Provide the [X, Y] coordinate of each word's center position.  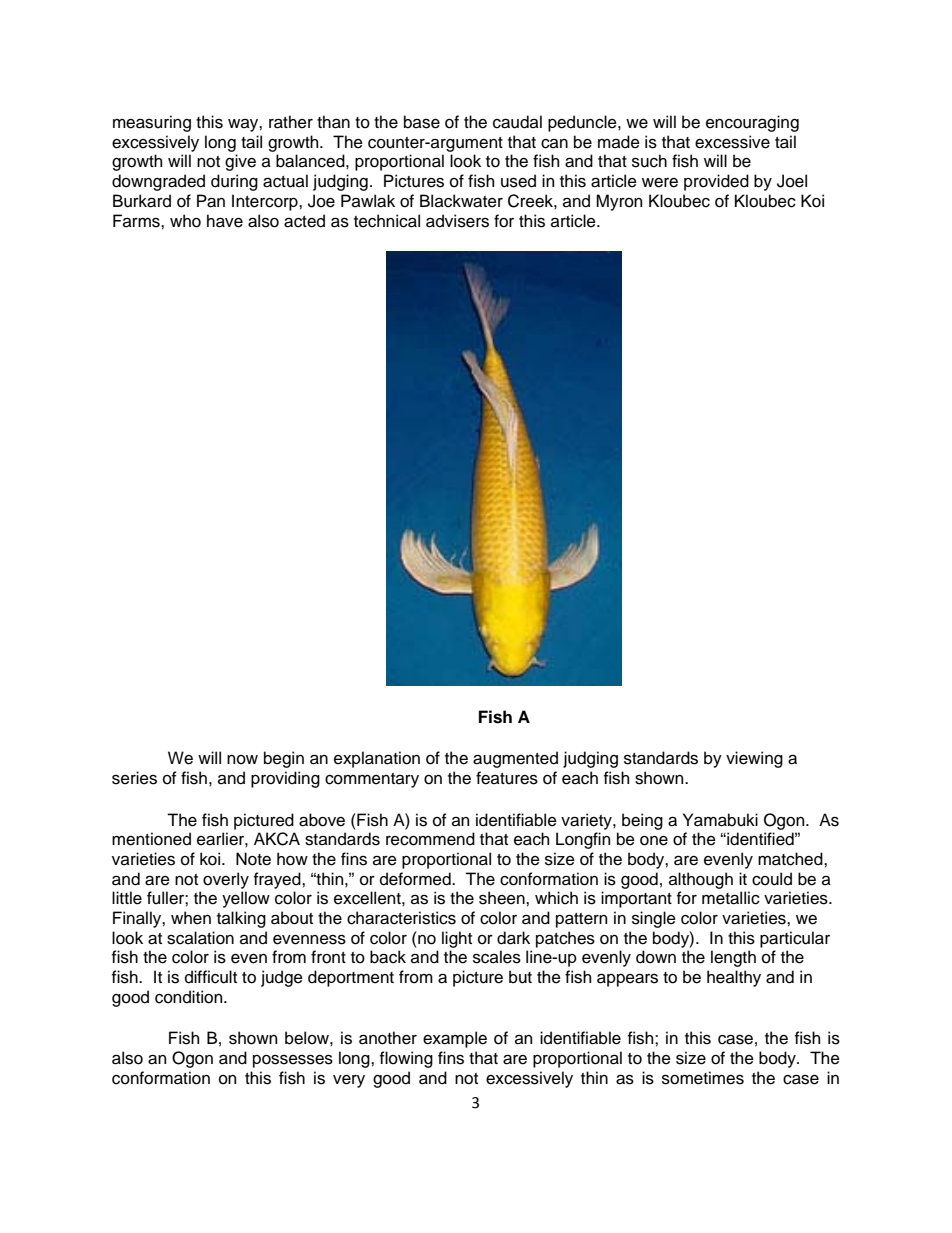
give [240, 162]
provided [716, 182]
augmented [515, 759]
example [455, 1039]
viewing [754, 759]
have [225, 221]
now [242, 760]
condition [190, 997]
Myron [619, 202]
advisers [457, 221]
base [422, 122]
